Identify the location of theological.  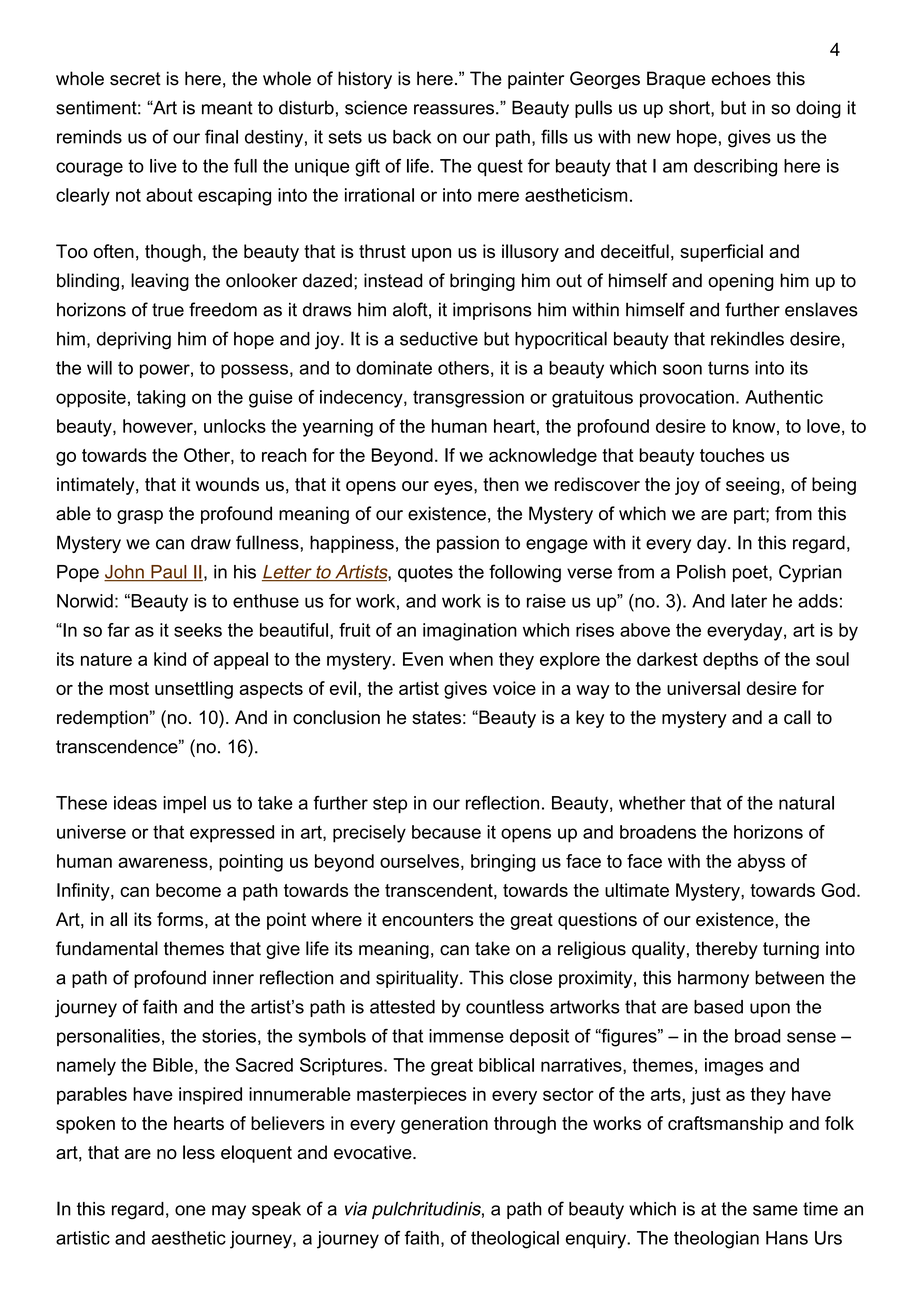
(515, 1240).
